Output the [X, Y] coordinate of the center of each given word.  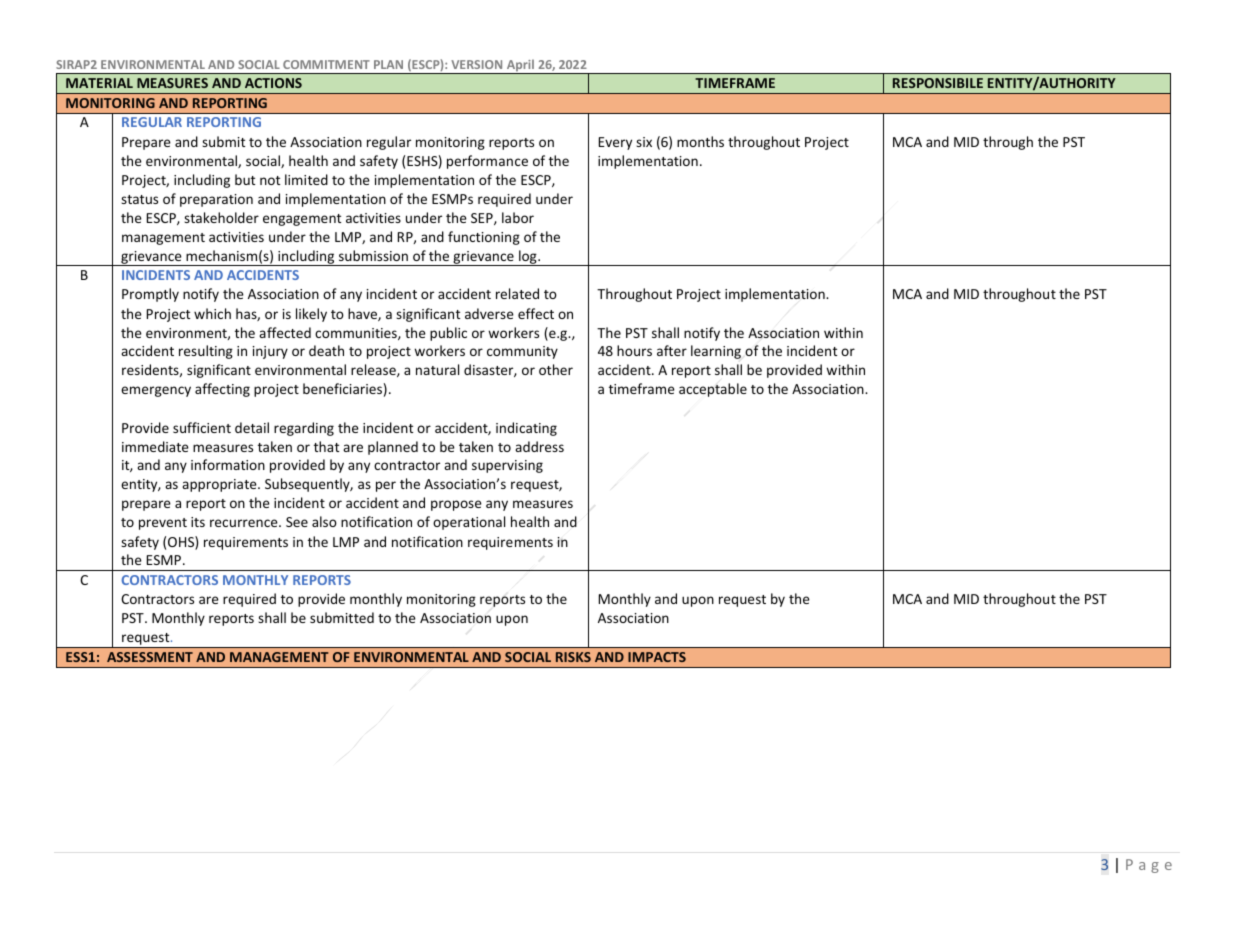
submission [373, 255]
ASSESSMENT [150, 657]
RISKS [573, 657]
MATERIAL [99, 83]
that [326, 446]
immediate [155, 446]
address [539, 446]
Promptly [150, 295]
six [644, 142]
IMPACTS [657, 657]
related [517, 293]
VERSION [476, 64]
